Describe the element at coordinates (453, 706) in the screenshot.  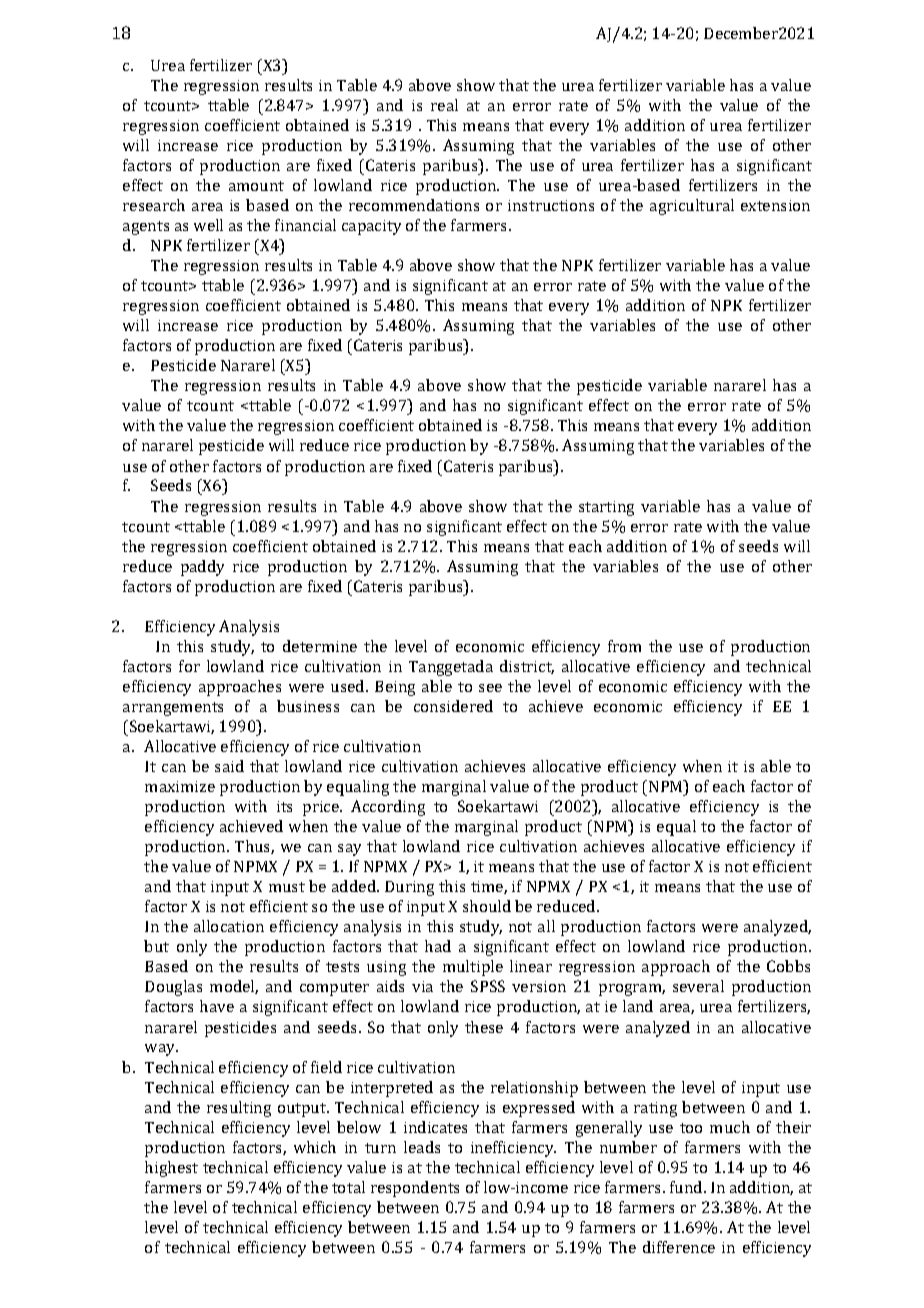
I see `considered` at that location.
